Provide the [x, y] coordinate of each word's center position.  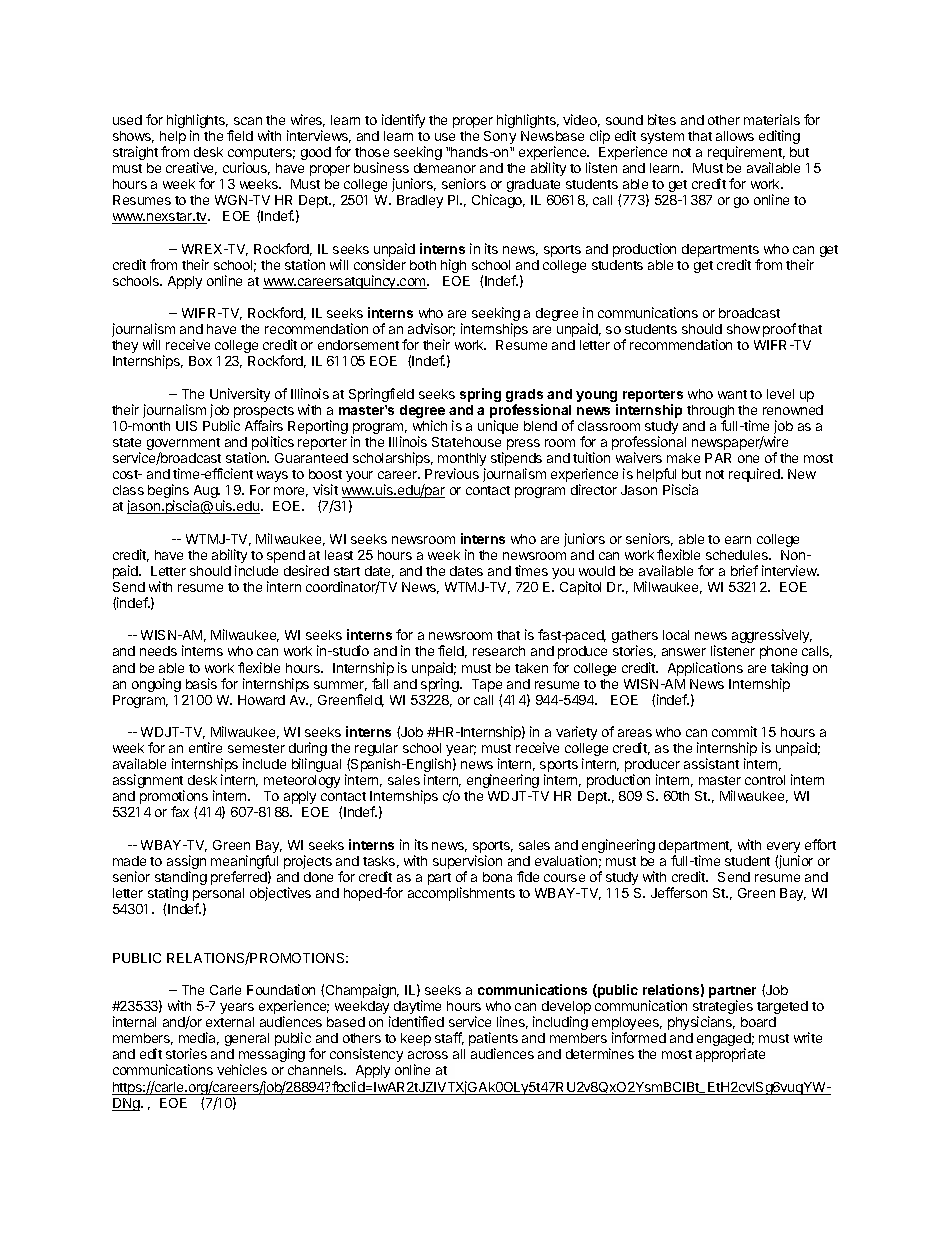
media [199, 1038]
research [499, 651]
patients [493, 1040]
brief [744, 570]
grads [524, 397]
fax [180, 811]
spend [286, 556]
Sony [500, 137]
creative [191, 168]
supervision [467, 863]
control [765, 780]
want [732, 394]
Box [200, 361]
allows [735, 136]
